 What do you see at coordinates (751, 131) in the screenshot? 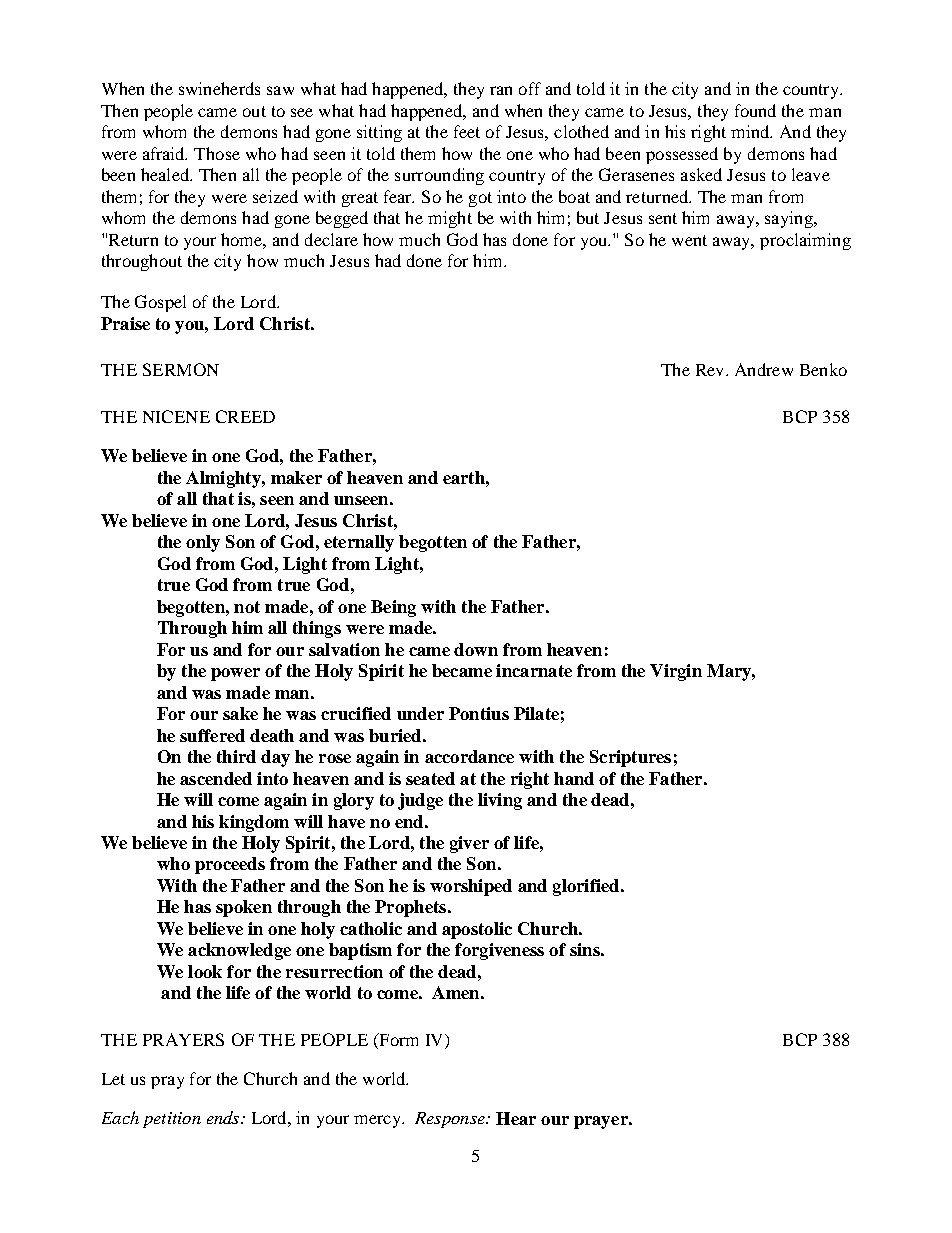
I see `mind` at bounding box center [751, 131].
